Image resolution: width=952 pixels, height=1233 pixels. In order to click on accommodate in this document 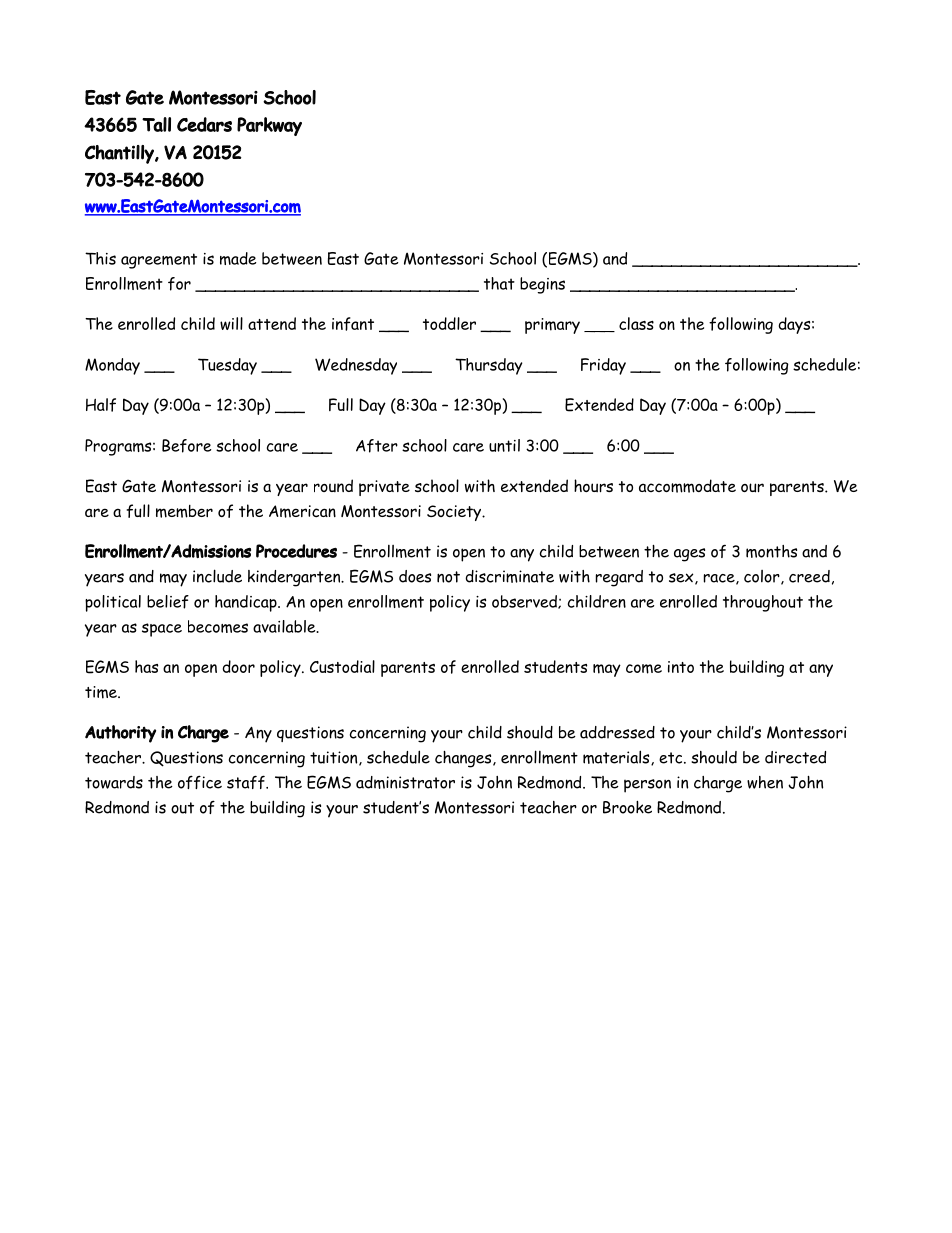, I will do `click(687, 486)`.
